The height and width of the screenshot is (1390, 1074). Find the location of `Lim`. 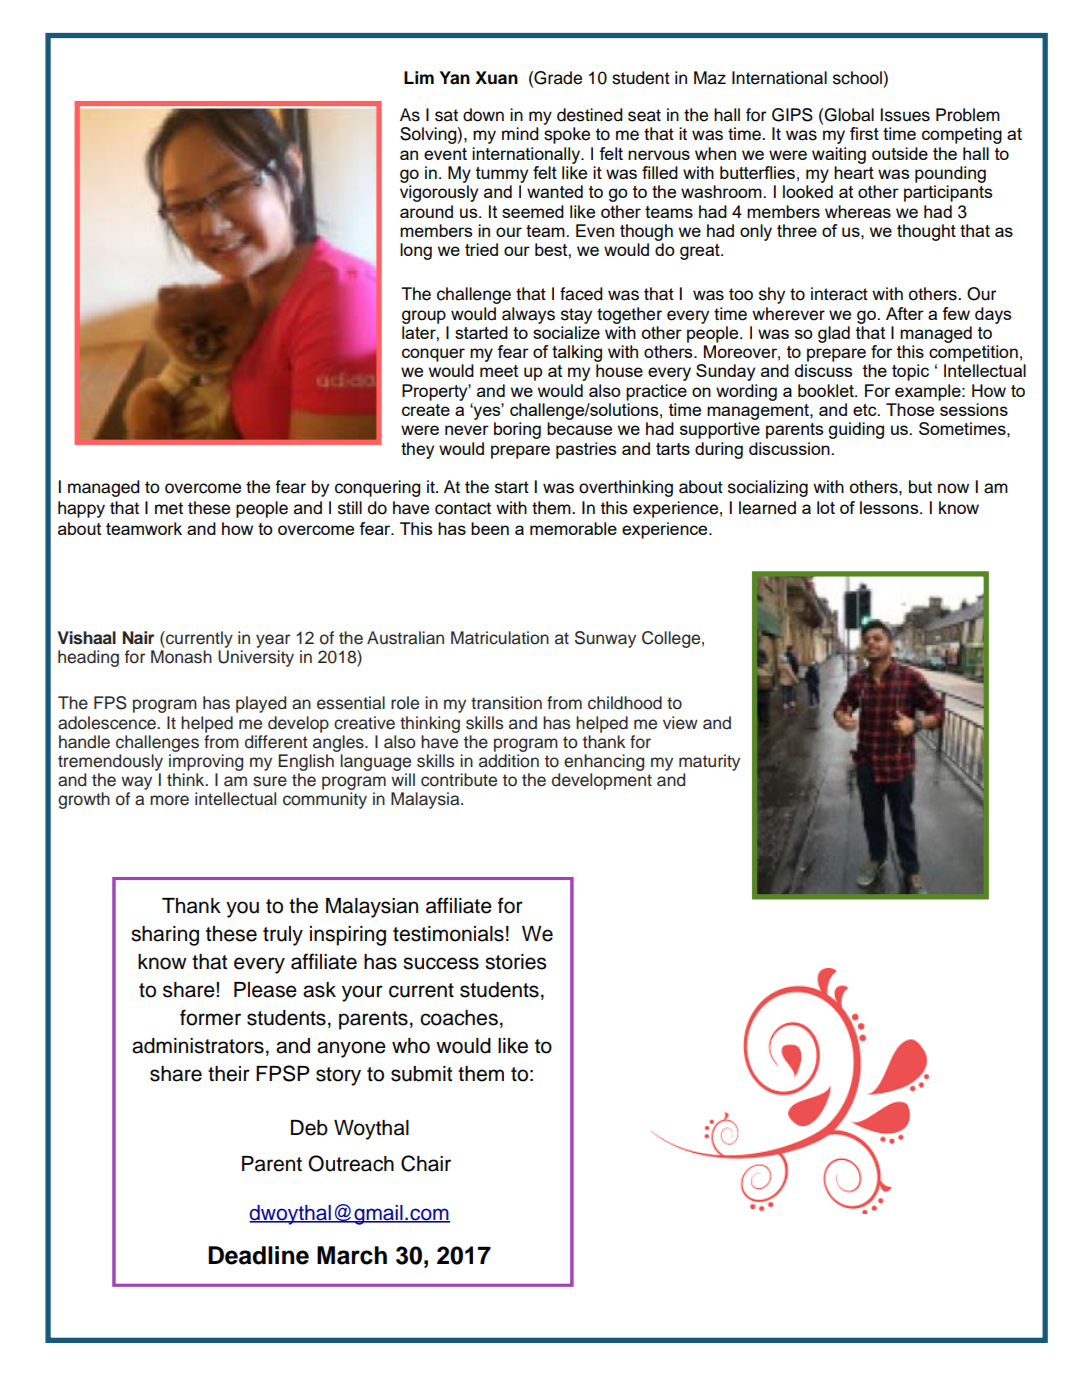

Lim is located at coordinates (419, 77).
